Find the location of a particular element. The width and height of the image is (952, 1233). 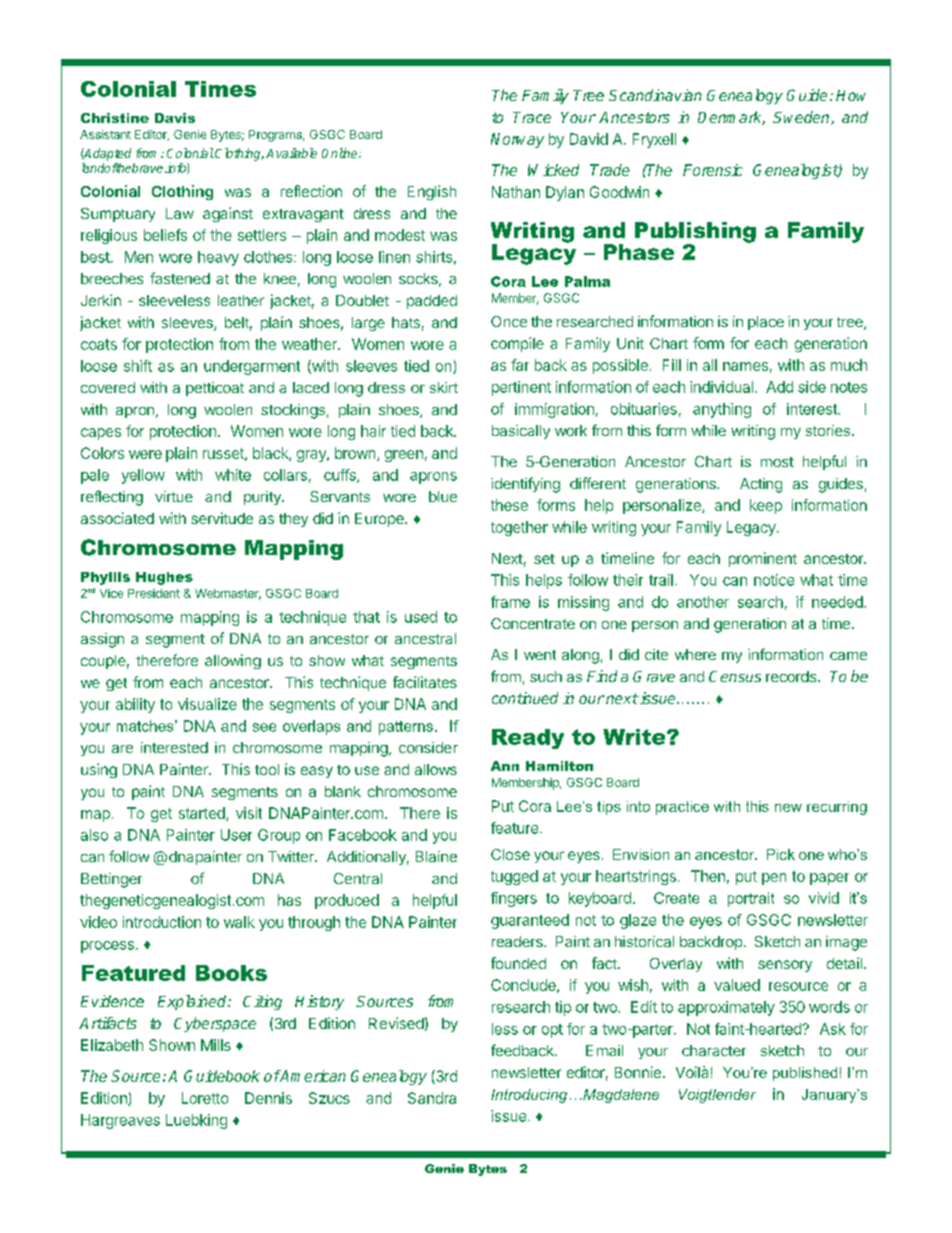

frame is located at coordinates (510, 602).
